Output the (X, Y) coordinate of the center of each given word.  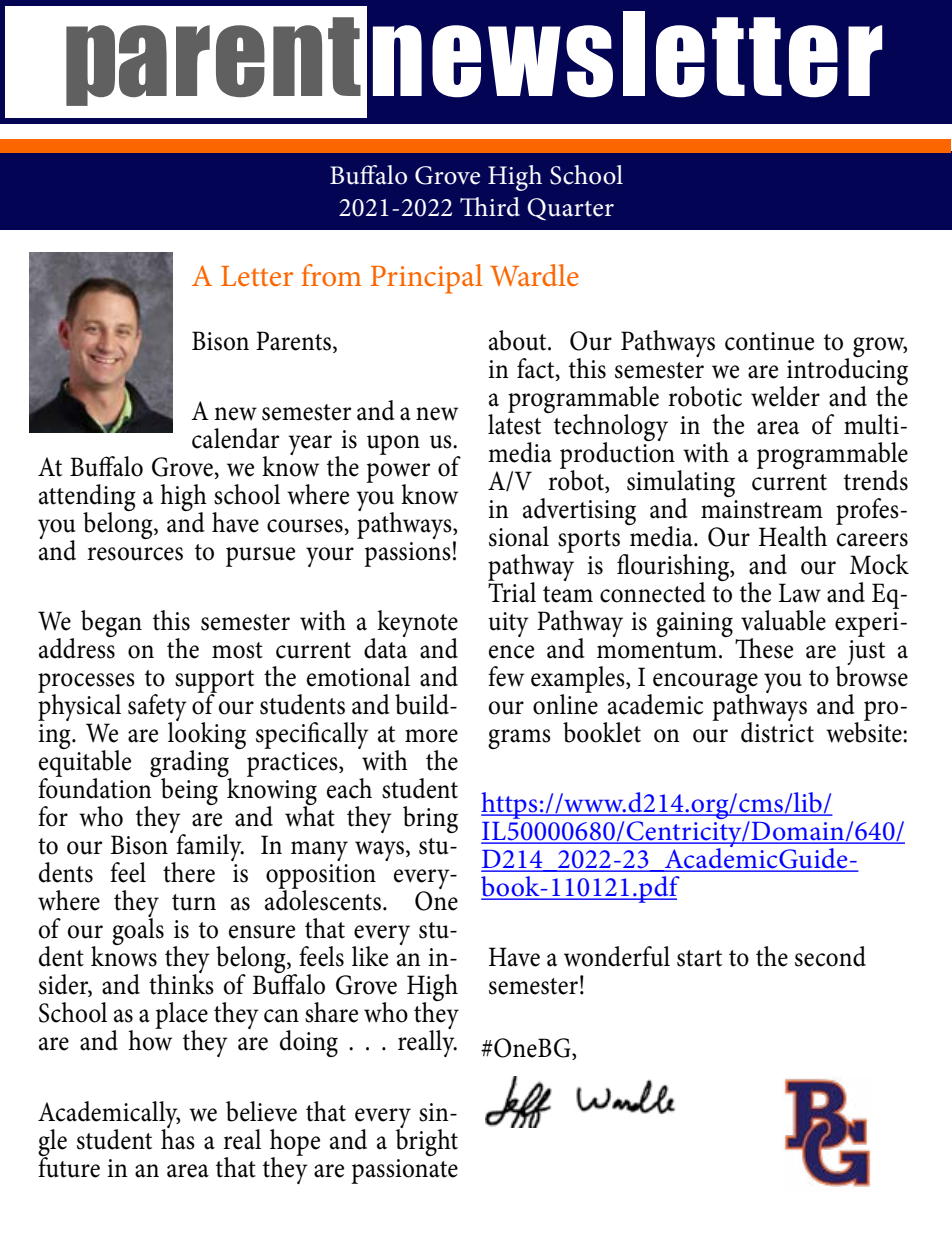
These (764, 648)
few (506, 676)
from (331, 275)
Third (490, 207)
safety (157, 709)
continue (769, 341)
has (178, 1138)
